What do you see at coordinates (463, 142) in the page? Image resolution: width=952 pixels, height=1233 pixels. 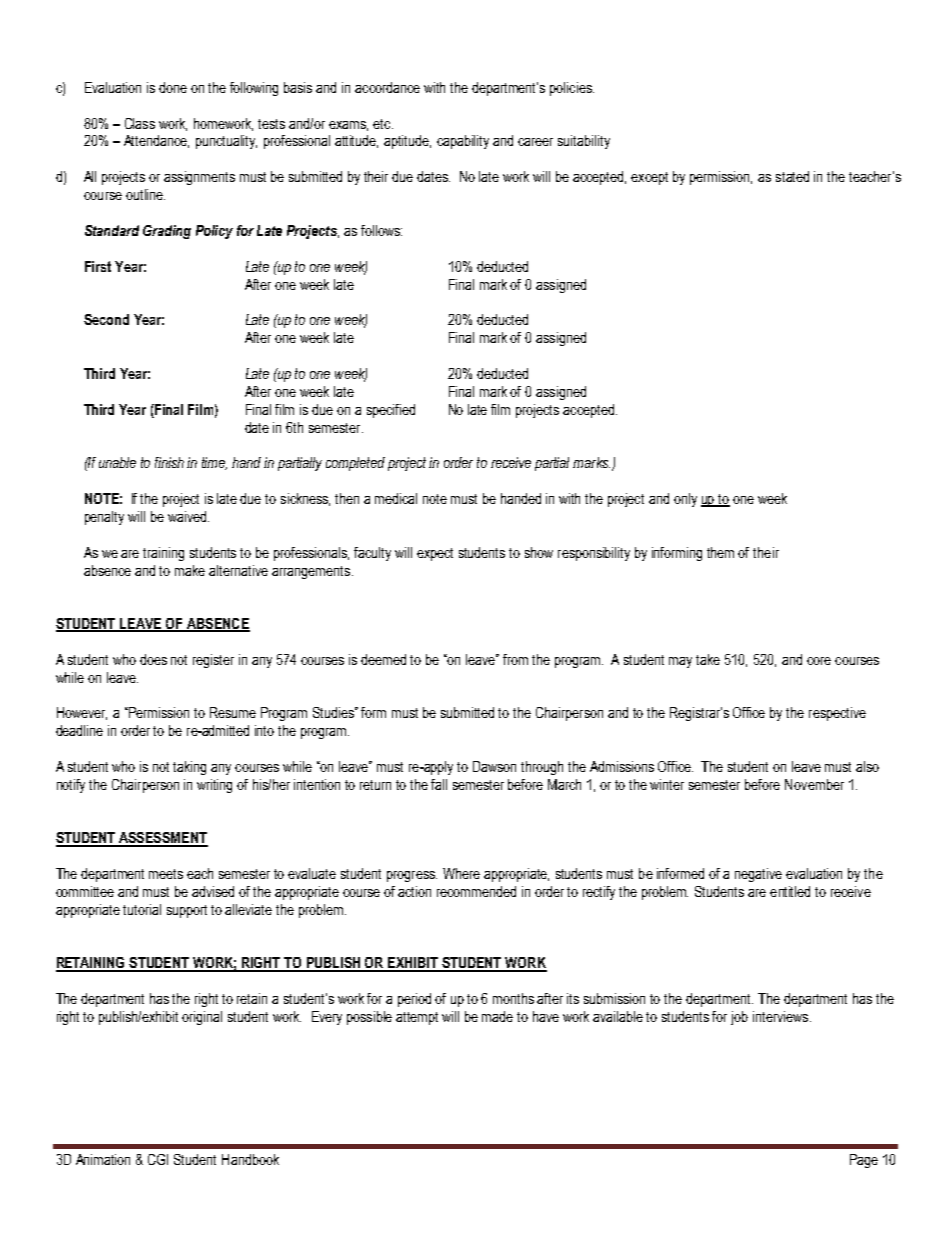 I see `capability` at bounding box center [463, 142].
